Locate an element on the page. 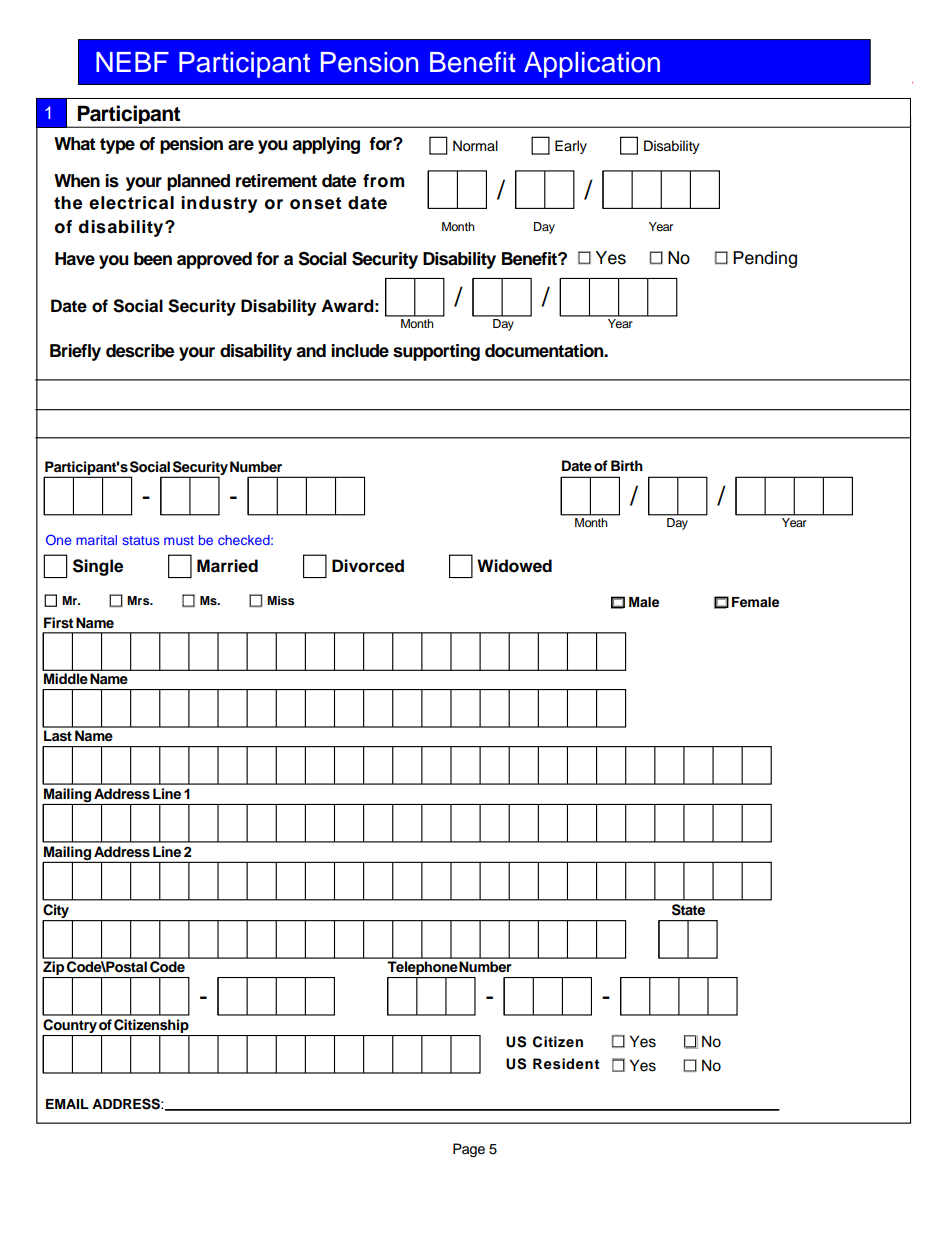  Page is located at coordinates (469, 1150).
